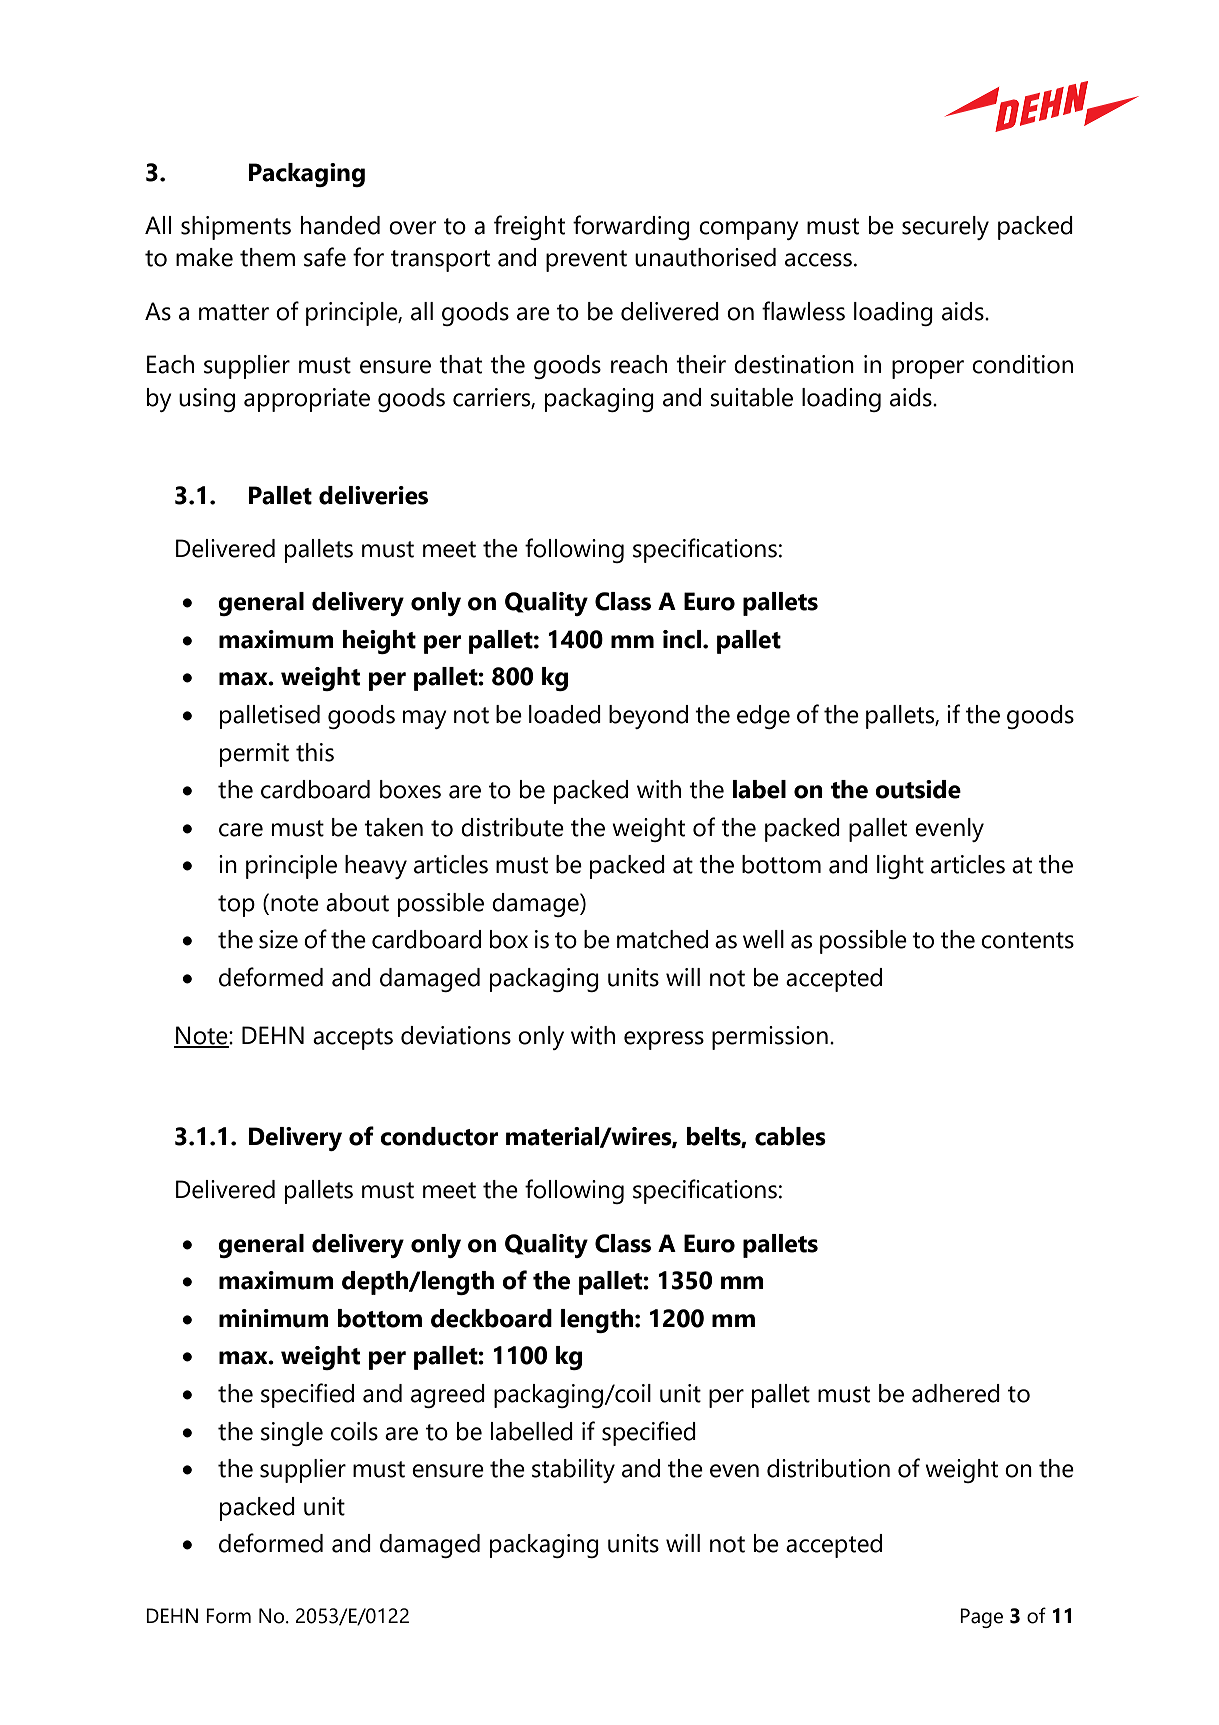 Image resolution: width=1219 pixels, height=1725 pixels. I want to click on stability, so click(573, 1471).
